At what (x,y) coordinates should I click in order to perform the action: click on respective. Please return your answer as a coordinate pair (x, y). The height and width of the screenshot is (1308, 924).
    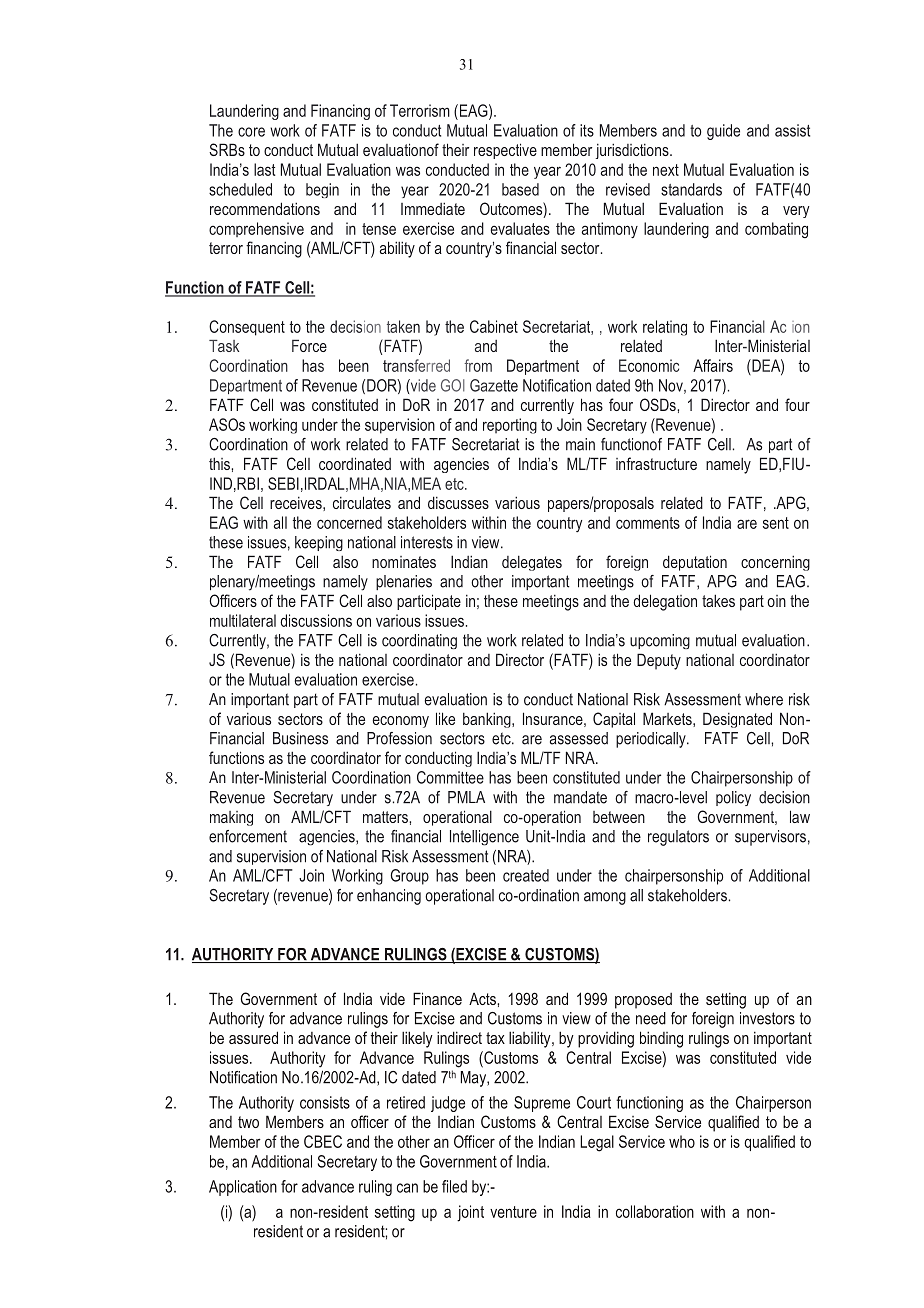
    Looking at the image, I should click on (505, 151).
